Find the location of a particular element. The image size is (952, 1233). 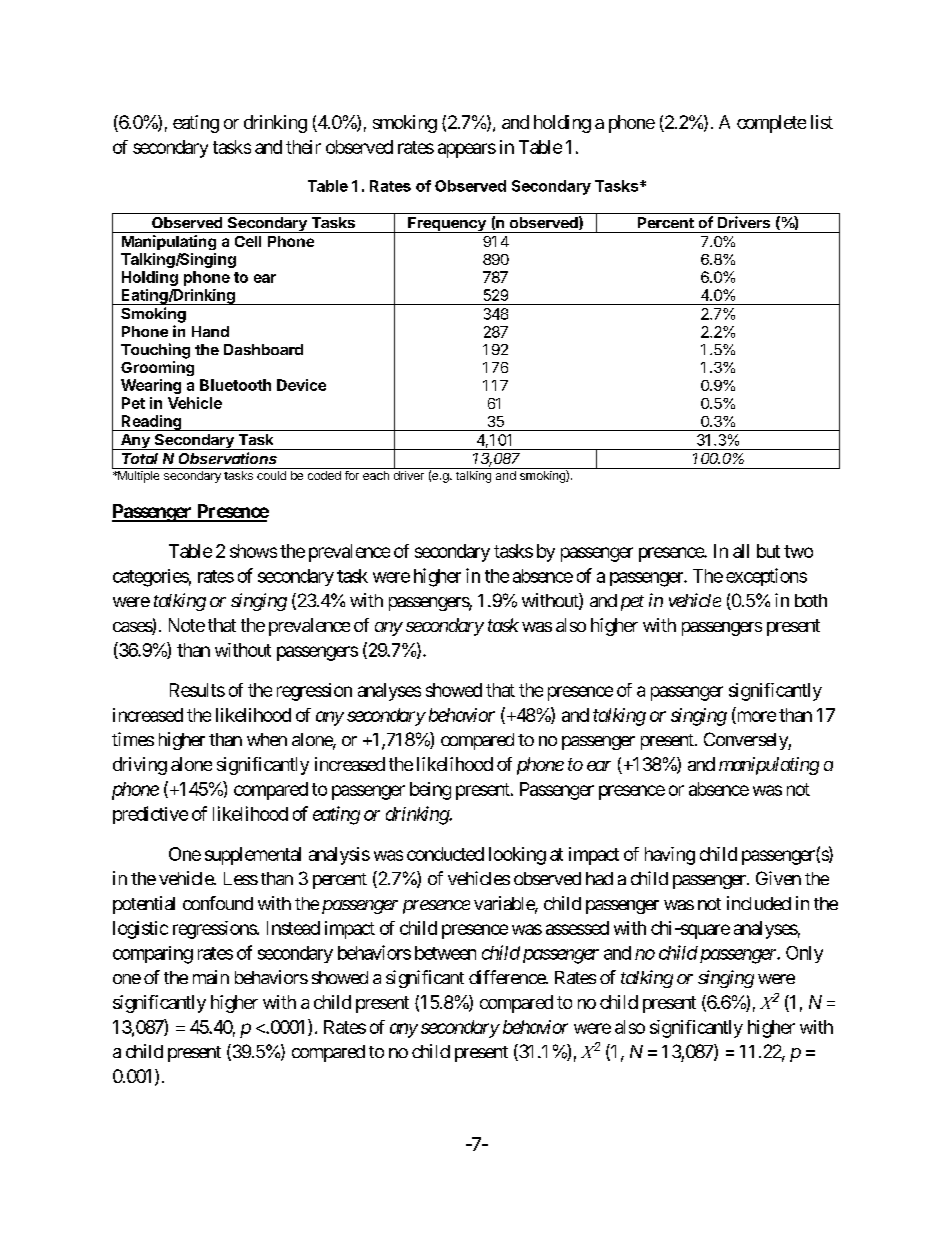

when is located at coordinates (267, 739).
